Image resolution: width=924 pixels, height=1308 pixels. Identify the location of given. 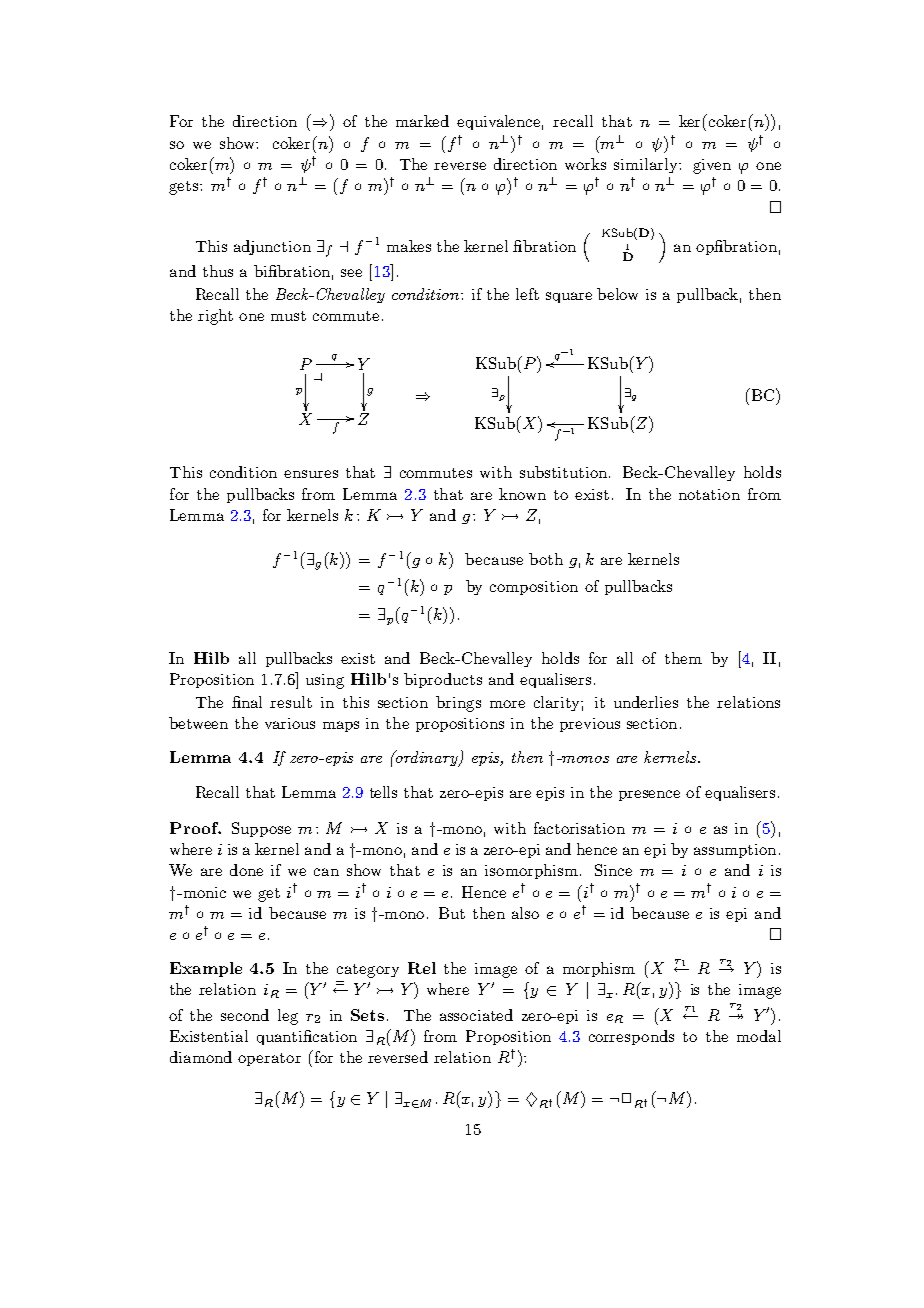
(712, 166).
